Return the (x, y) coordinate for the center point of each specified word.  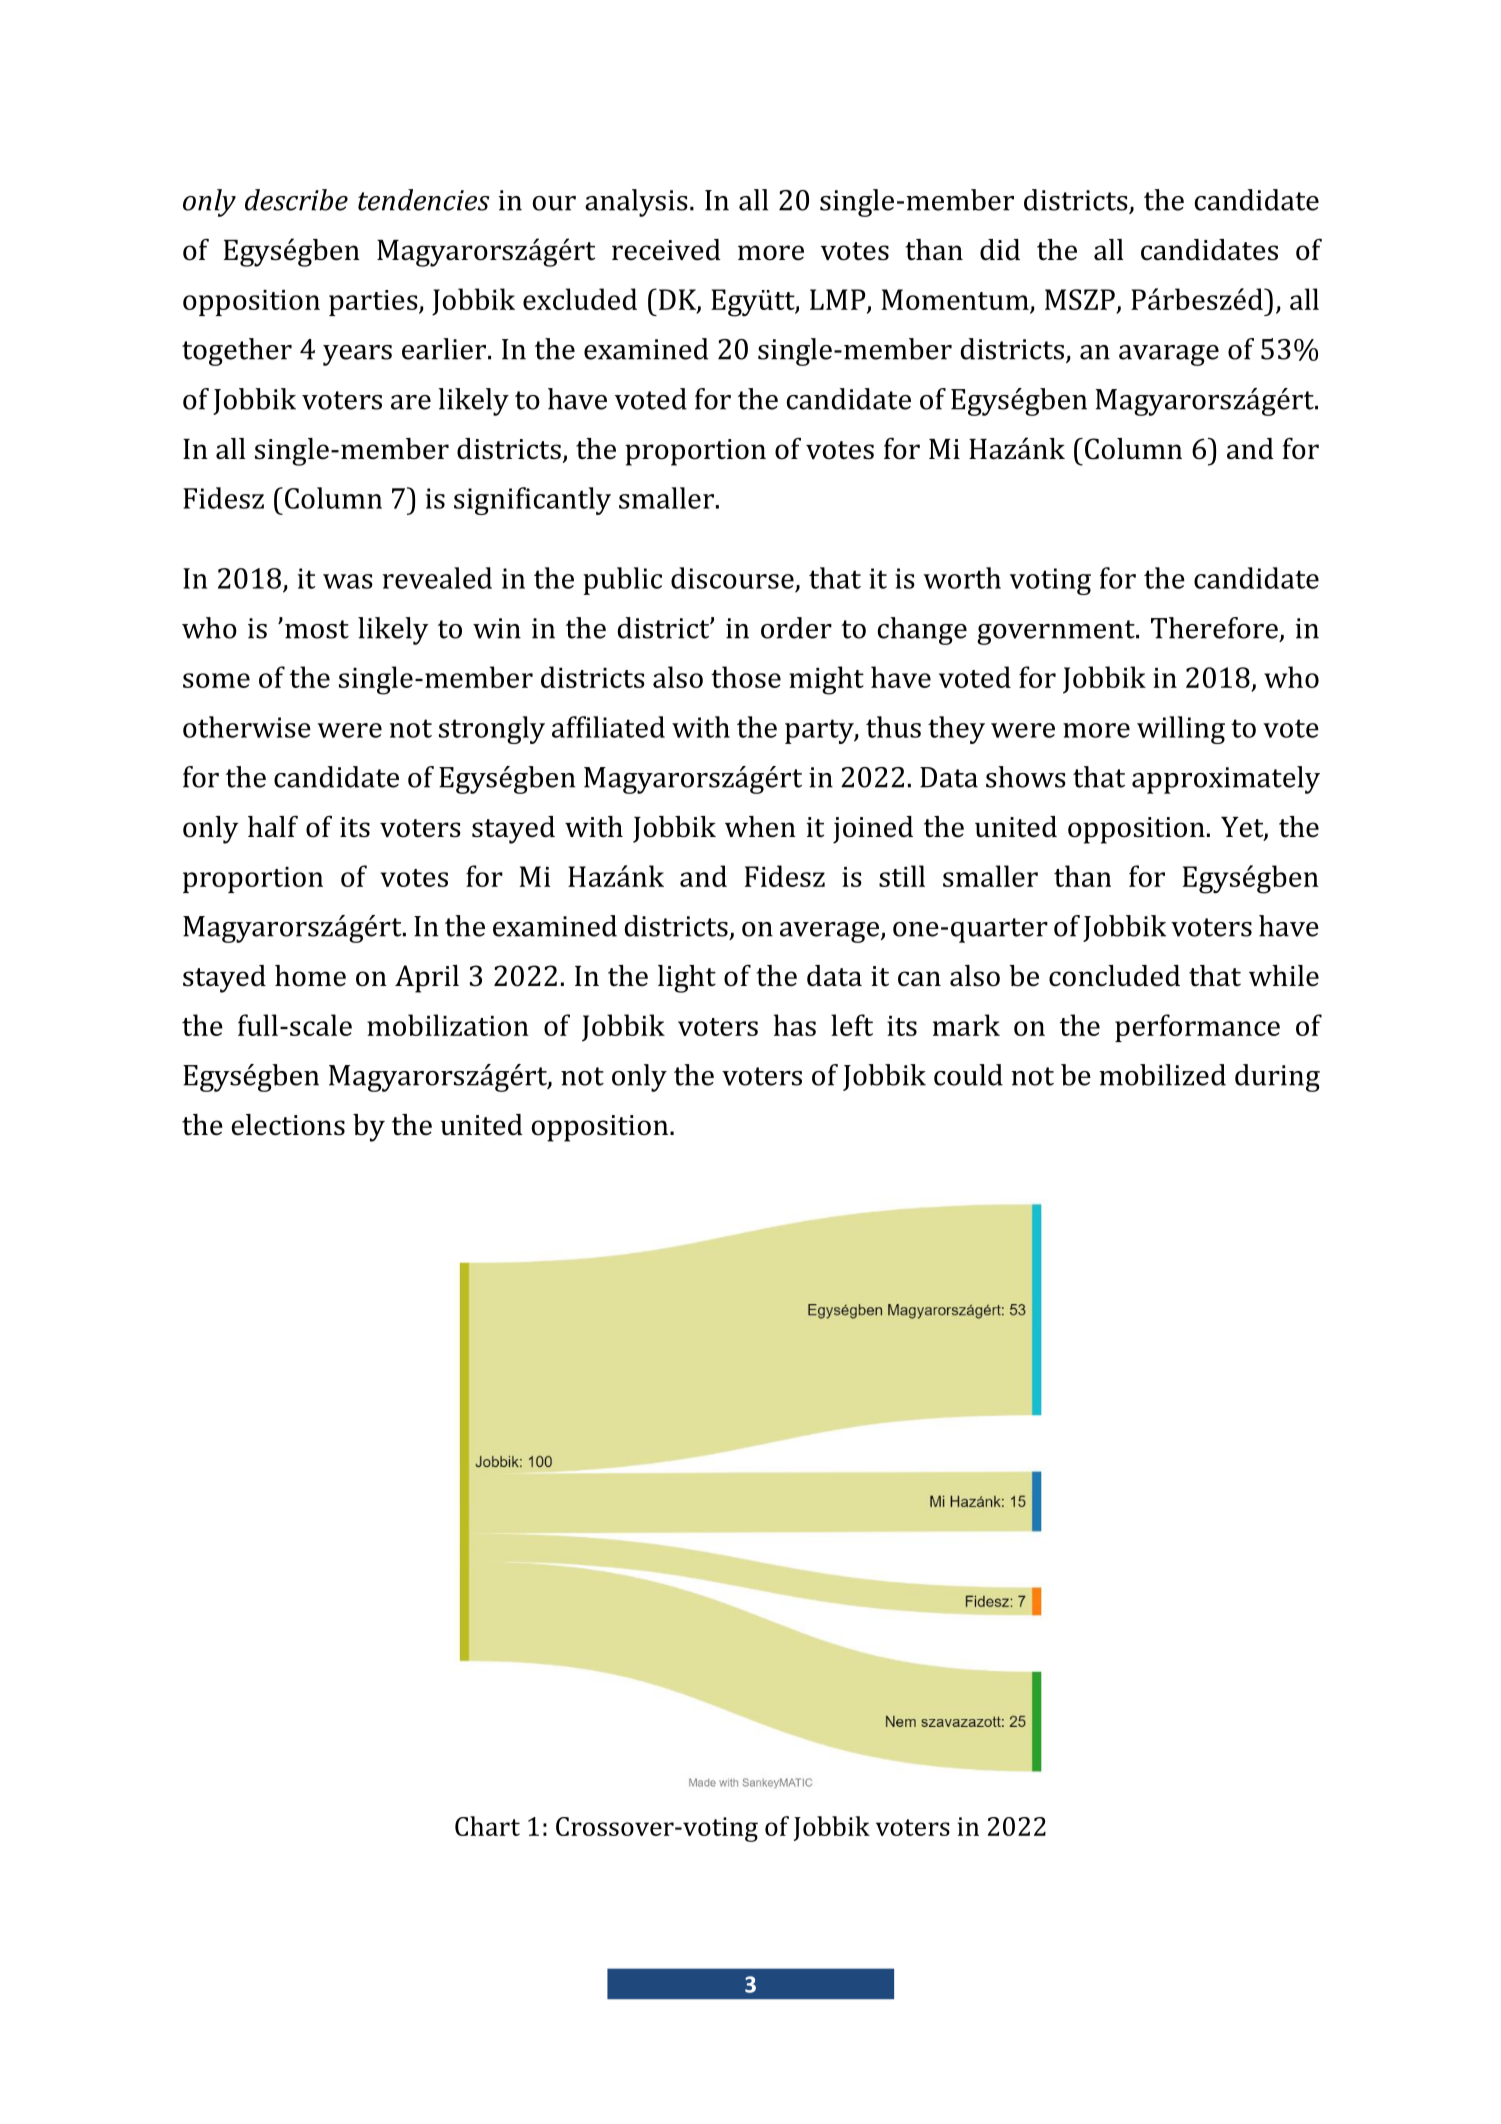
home (310, 976)
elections (288, 1125)
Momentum (955, 299)
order (796, 628)
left (852, 1025)
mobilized (1162, 1075)
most (317, 629)
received (666, 250)
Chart (487, 1826)
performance (1197, 1028)
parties (374, 303)
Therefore (1214, 628)
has (795, 1025)
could (968, 1075)
